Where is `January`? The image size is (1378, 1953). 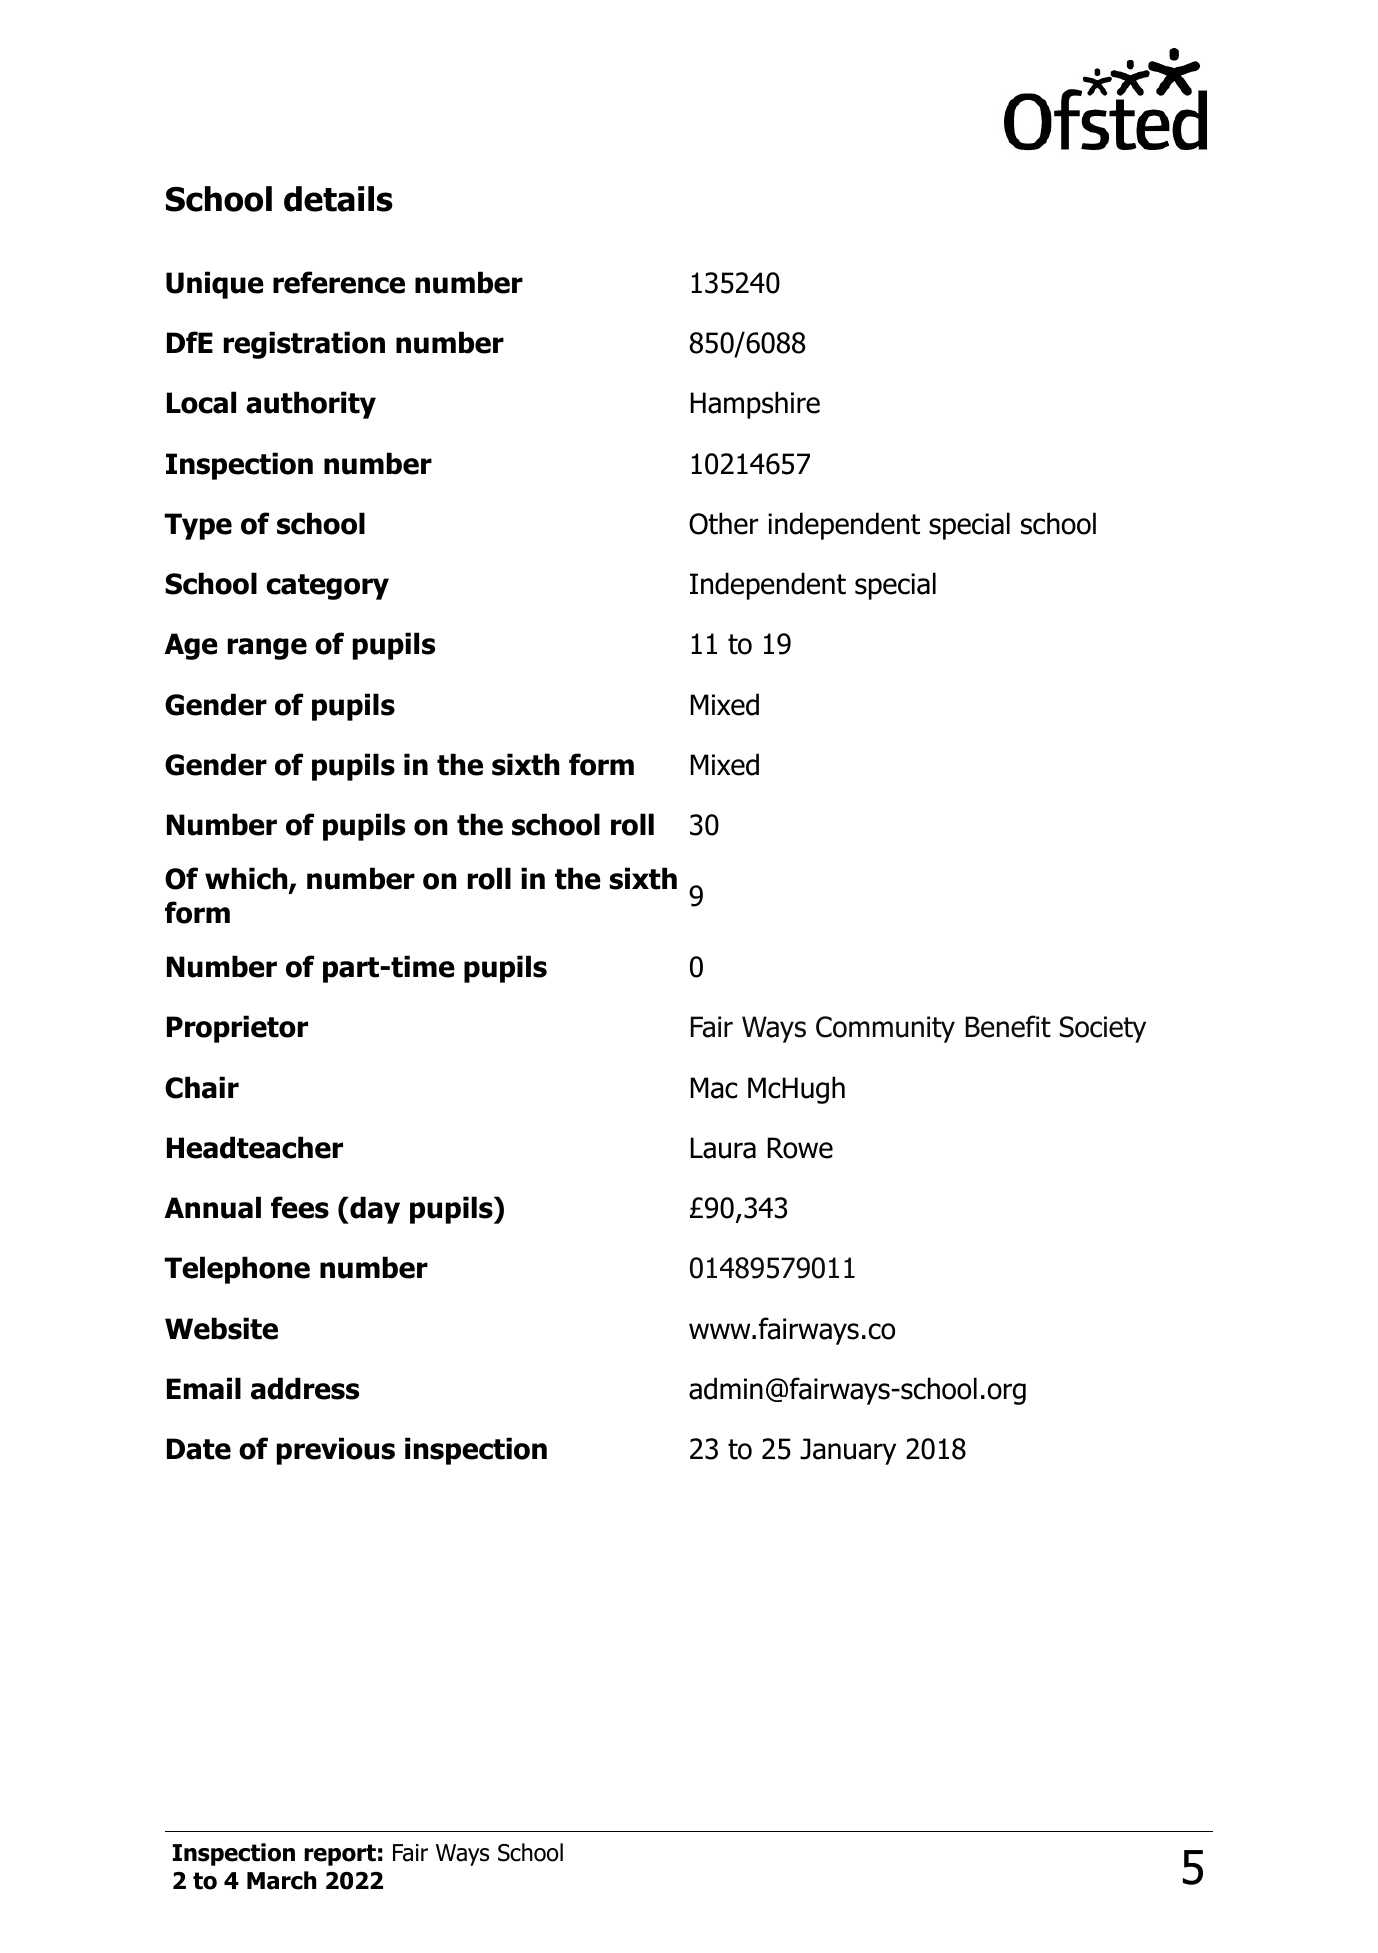
January is located at coordinates (848, 1451).
